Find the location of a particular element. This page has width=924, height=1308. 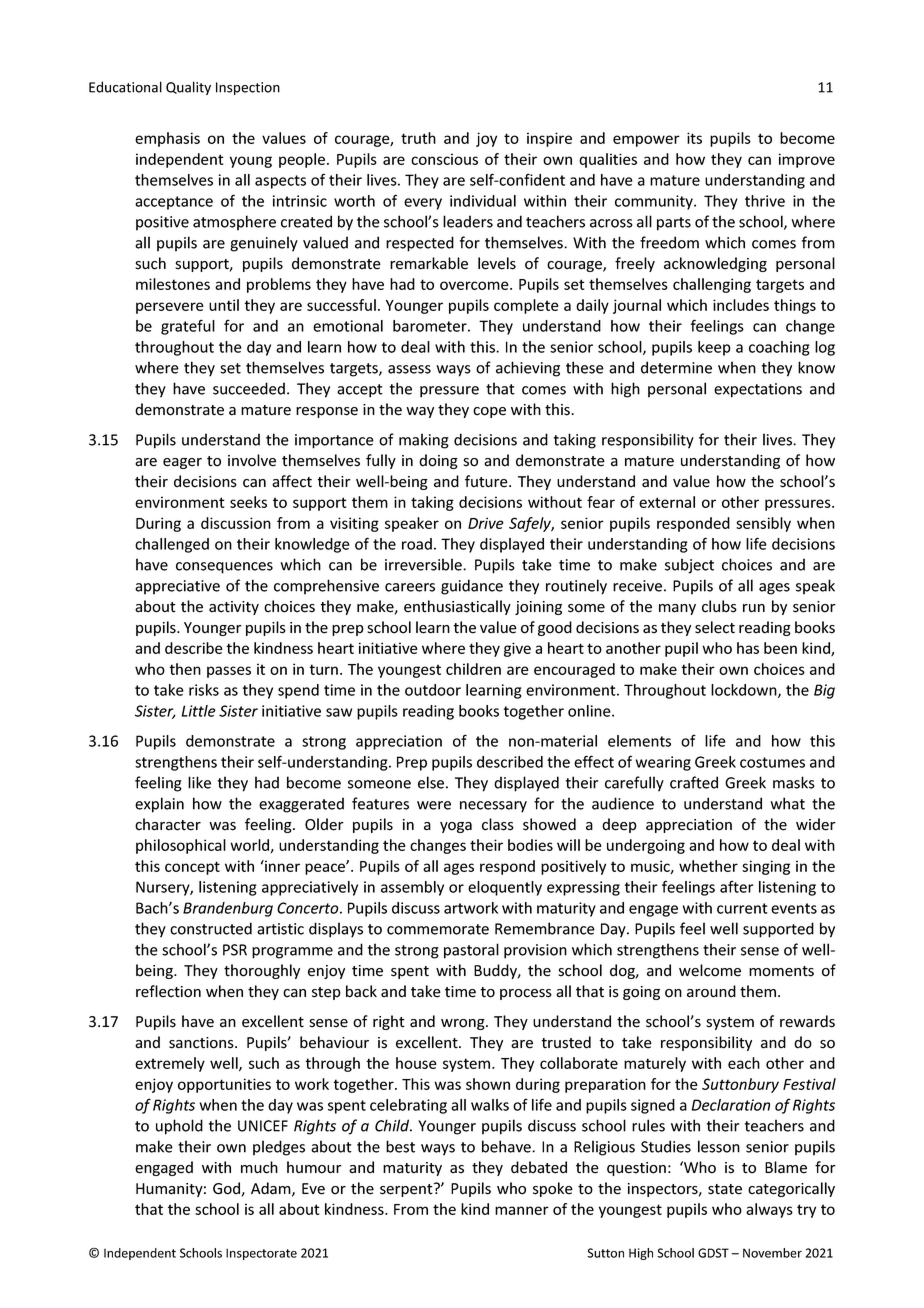

much is located at coordinates (259, 1167).
